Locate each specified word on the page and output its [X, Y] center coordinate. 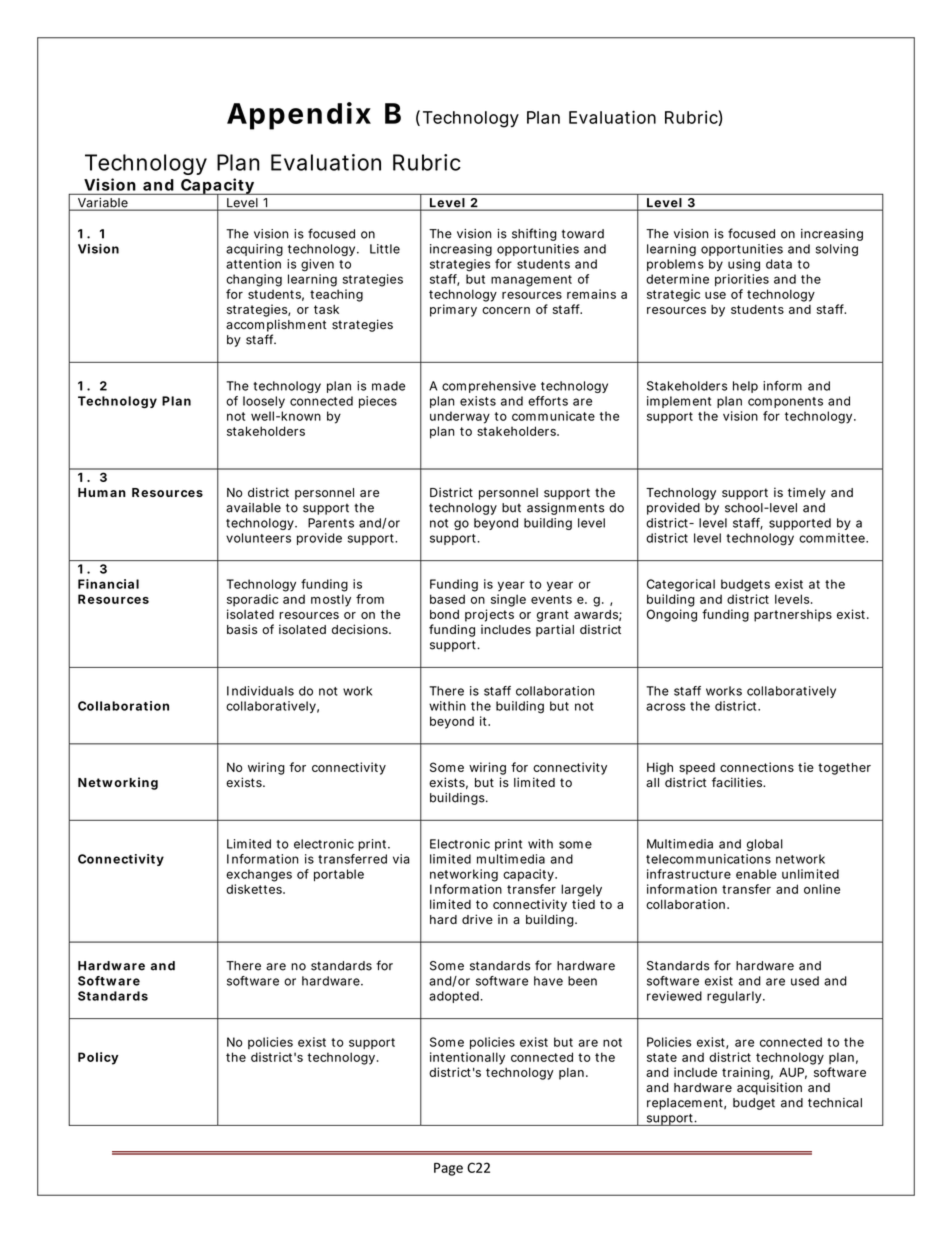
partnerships [793, 615]
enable [756, 874]
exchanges [259, 875]
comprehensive [489, 387]
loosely [264, 402]
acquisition [769, 1088]
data [779, 264]
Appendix [299, 116]
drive [477, 919]
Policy [98, 1058]
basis [242, 629]
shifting [534, 234]
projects [489, 615]
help [745, 387]
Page [448, 1169]
